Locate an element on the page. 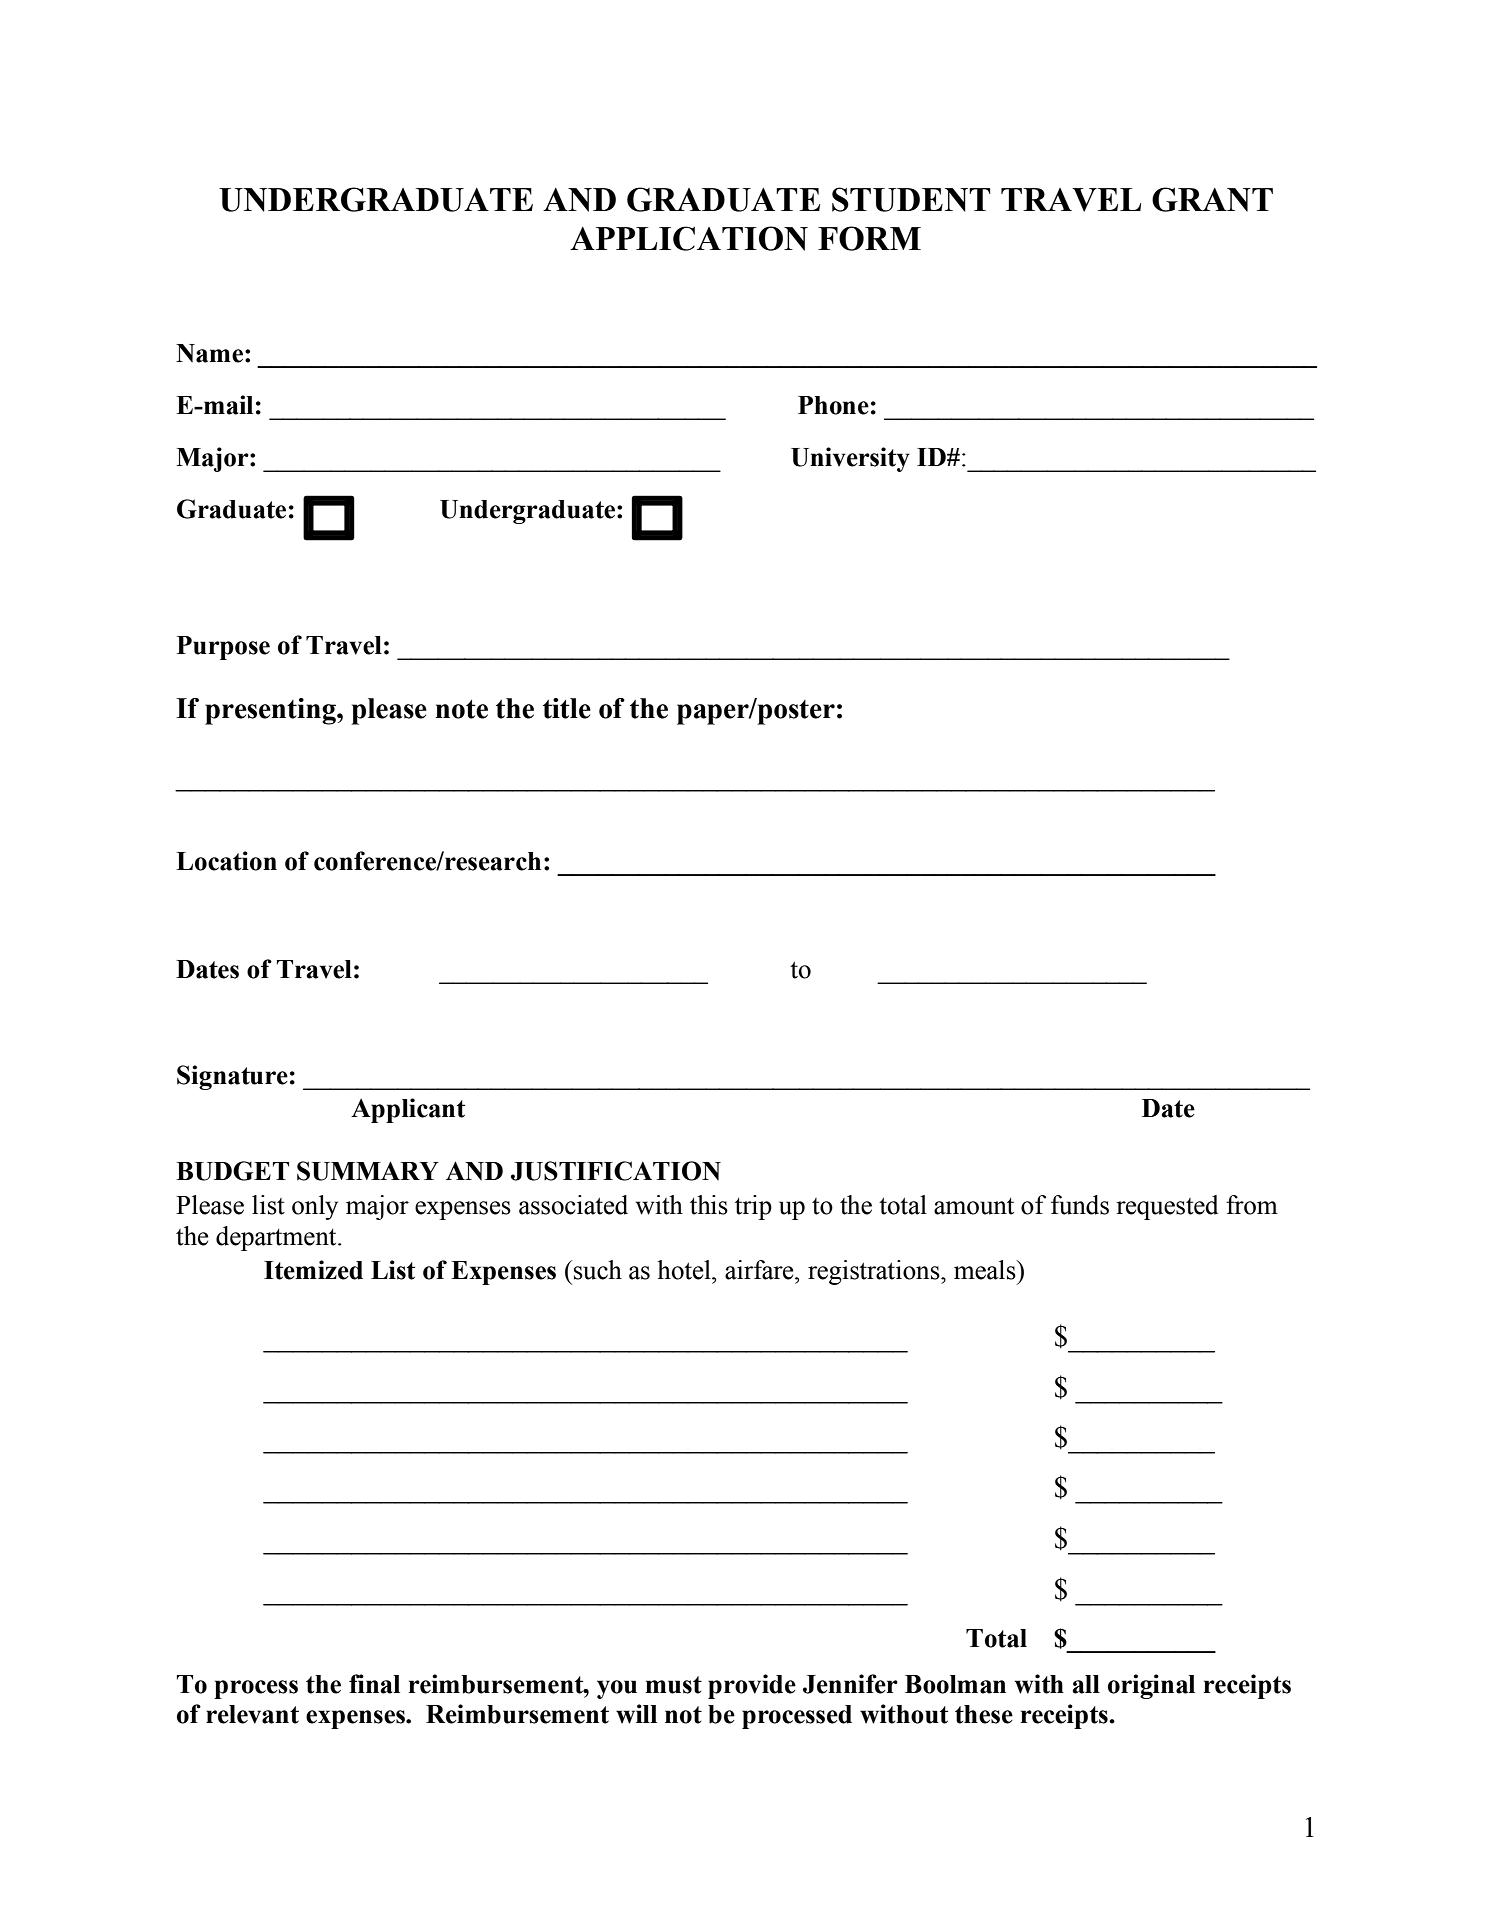  Purpose is located at coordinates (223, 648).
